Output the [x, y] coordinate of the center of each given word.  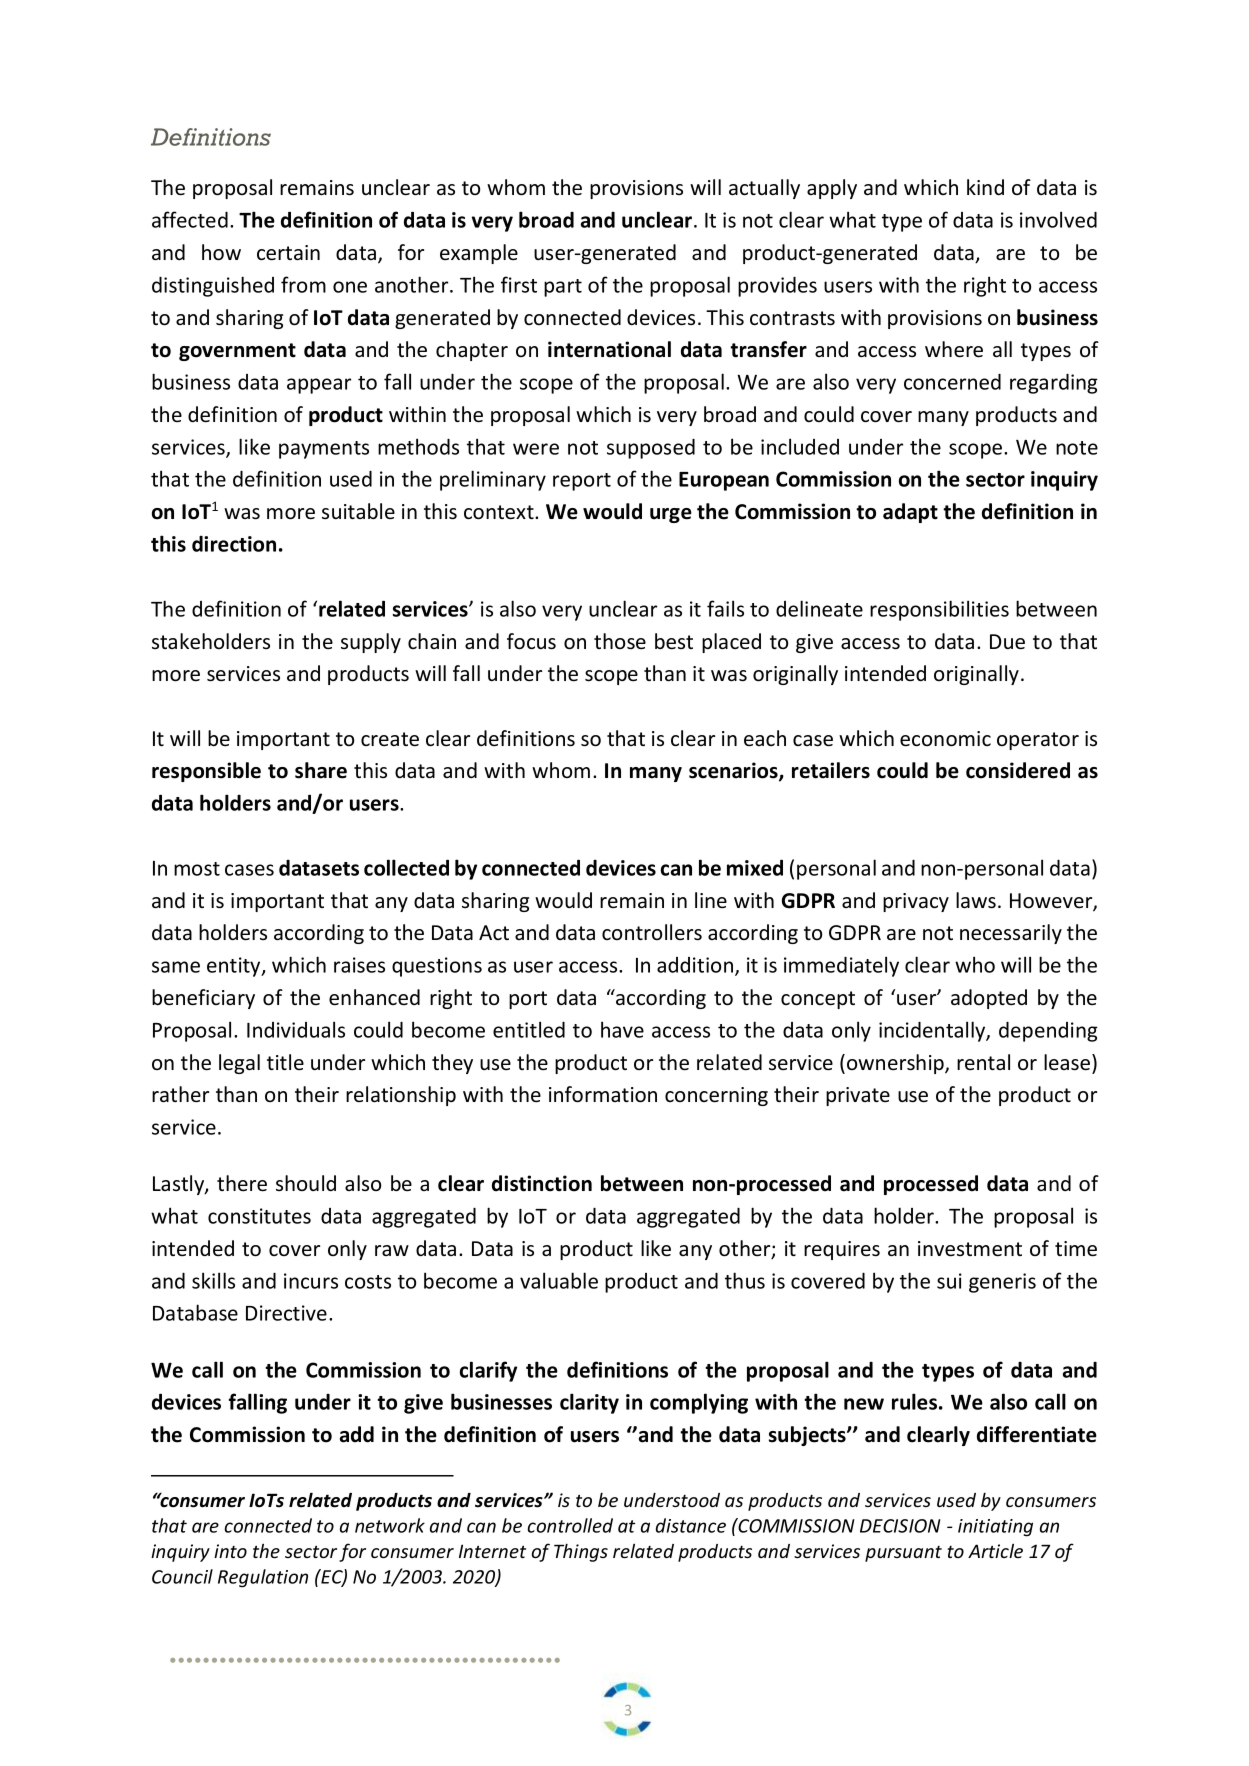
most [197, 869]
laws [976, 900]
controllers [652, 932]
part [563, 288]
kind [985, 187]
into [230, 1551]
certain [288, 253]
